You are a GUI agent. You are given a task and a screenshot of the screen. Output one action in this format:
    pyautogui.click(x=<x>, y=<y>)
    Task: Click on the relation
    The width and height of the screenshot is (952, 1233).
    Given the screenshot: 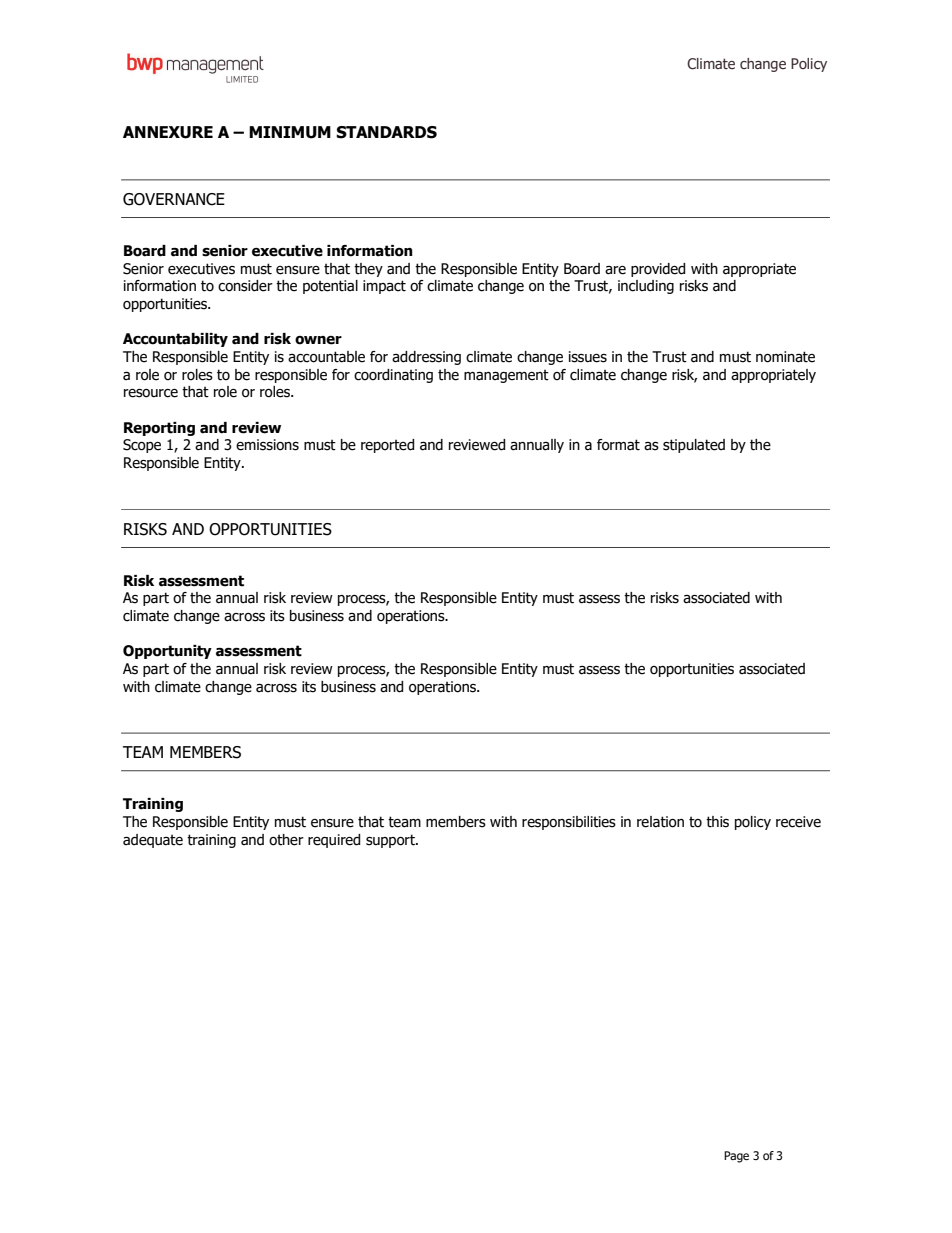 What is the action you would take?
    pyautogui.click(x=660, y=822)
